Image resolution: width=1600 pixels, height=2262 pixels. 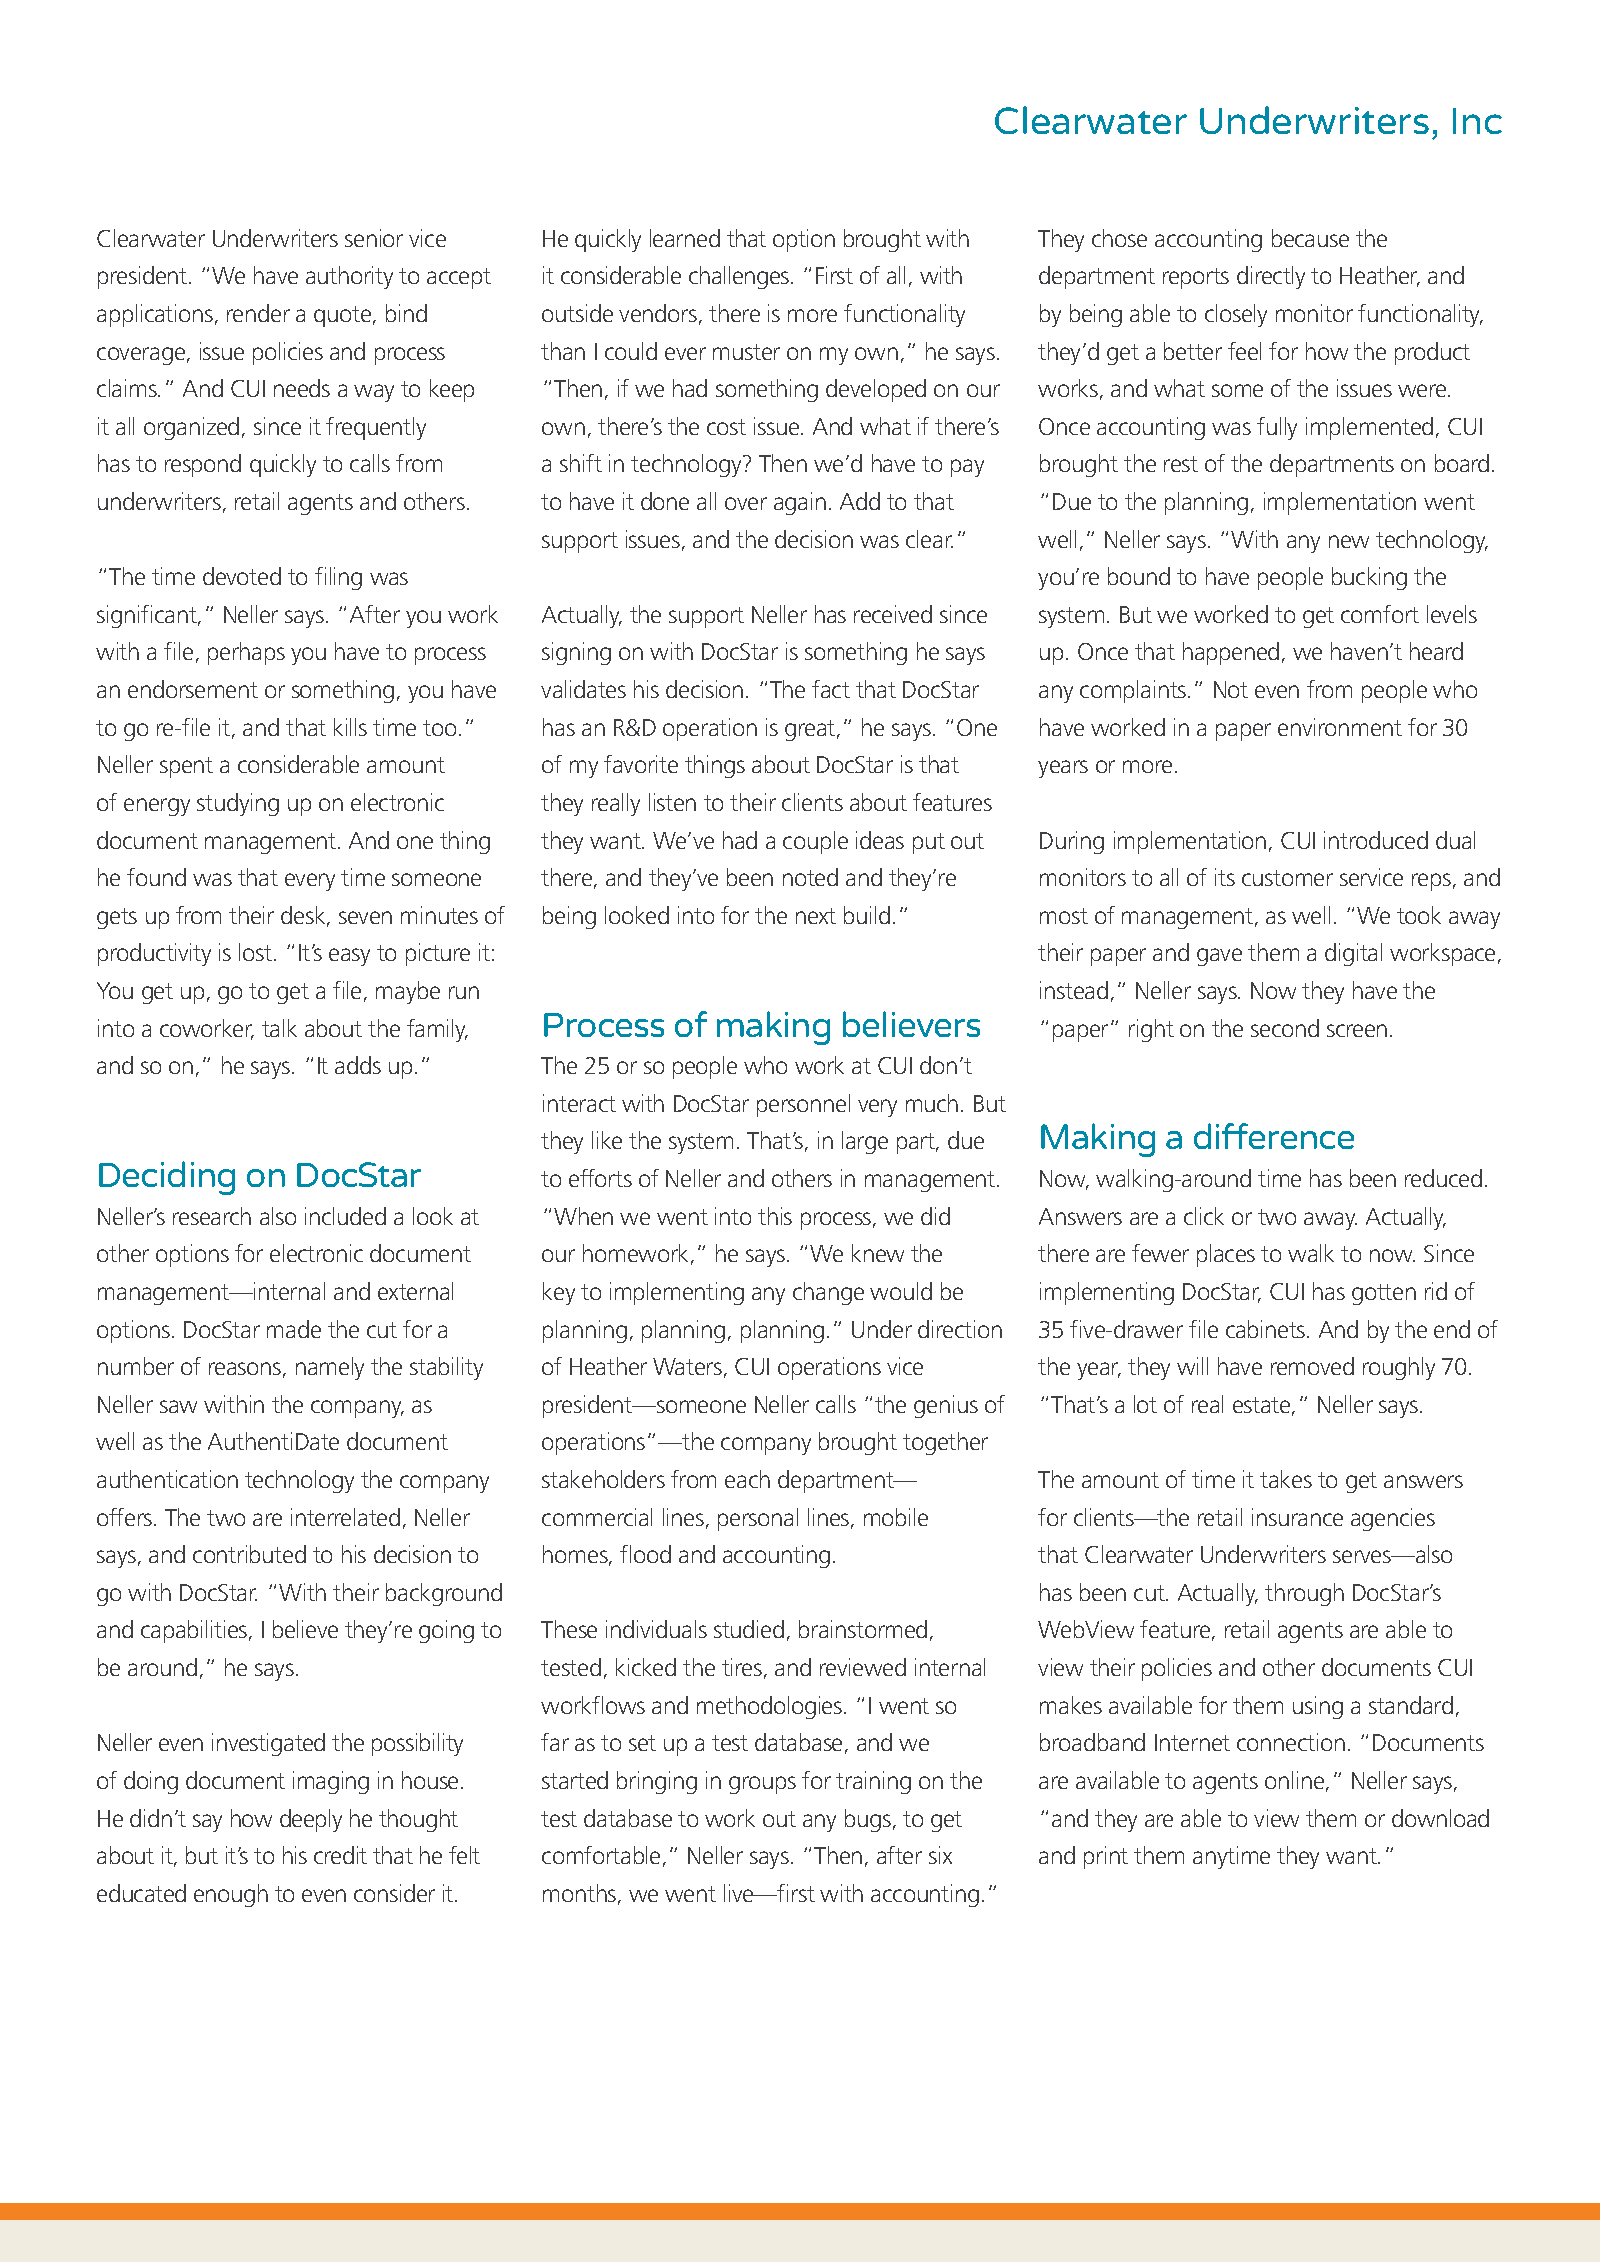 What do you see at coordinates (258, 313) in the document?
I see `render` at bounding box center [258, 313].
